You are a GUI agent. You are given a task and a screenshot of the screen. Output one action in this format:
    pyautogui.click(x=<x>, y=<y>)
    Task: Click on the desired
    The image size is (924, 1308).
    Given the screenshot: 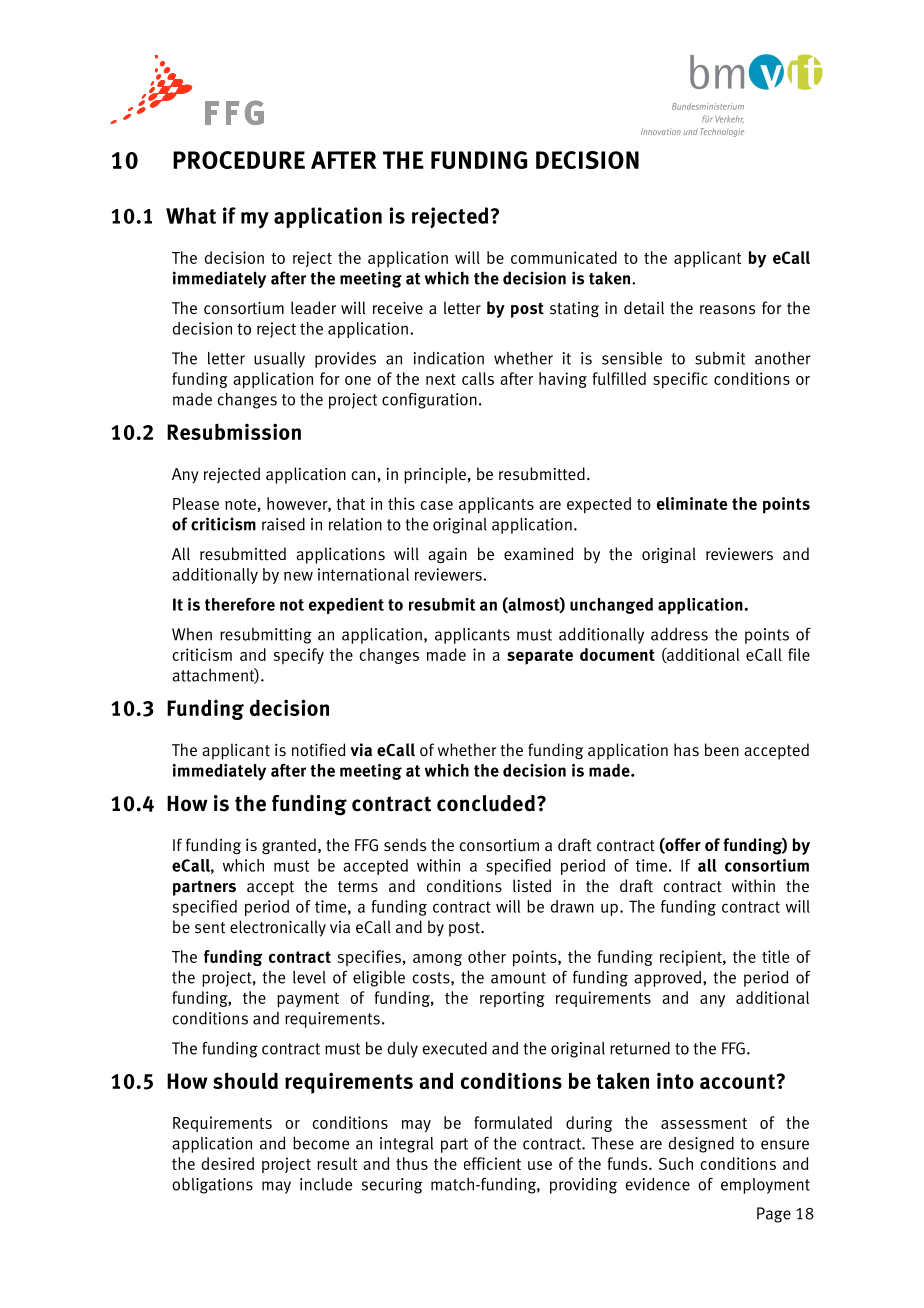 What is the action you would take?
    pyautogui.click(x=227, y=1163)
